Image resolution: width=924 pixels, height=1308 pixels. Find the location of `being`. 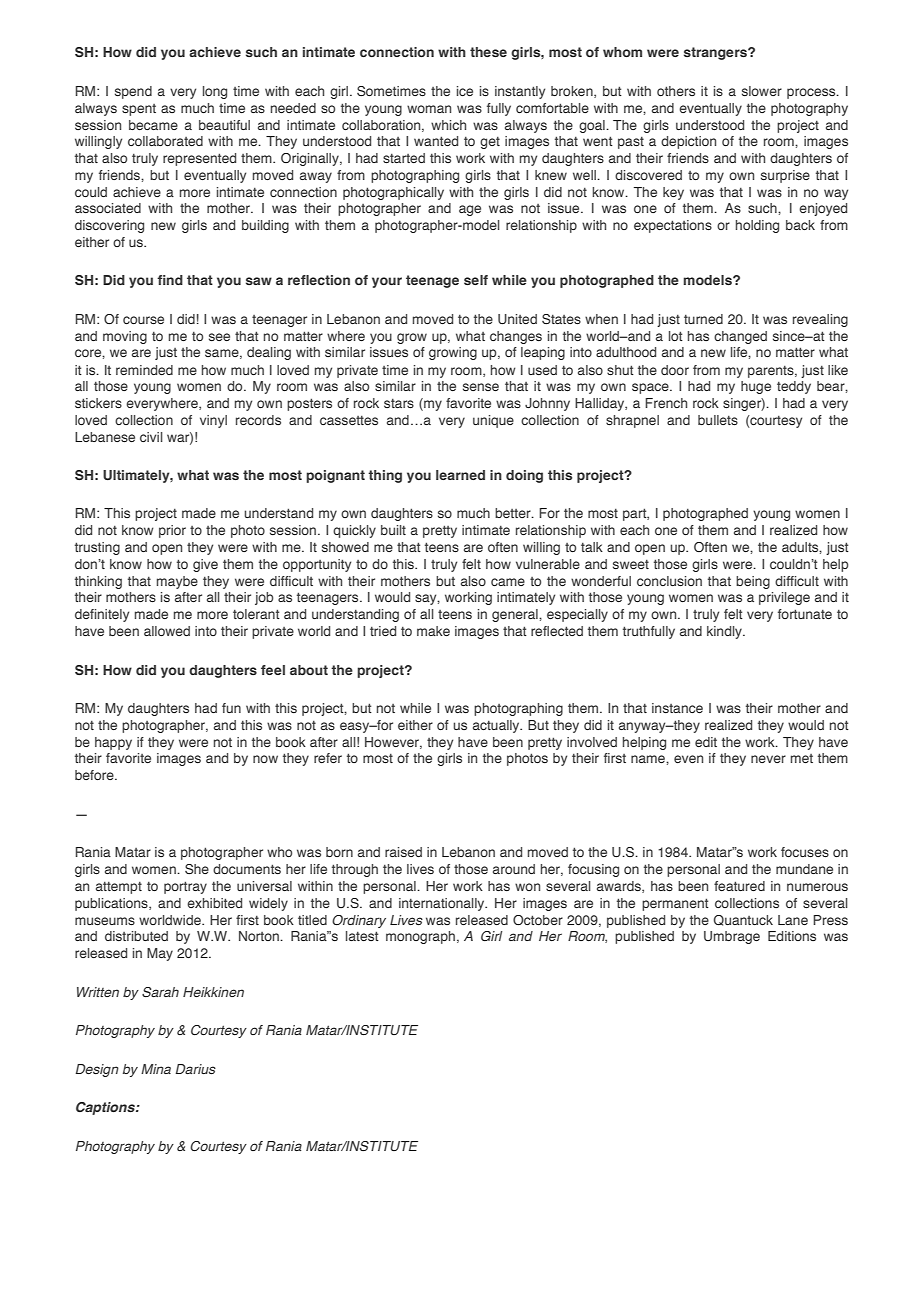

being is located at coordinates (753, 582).
